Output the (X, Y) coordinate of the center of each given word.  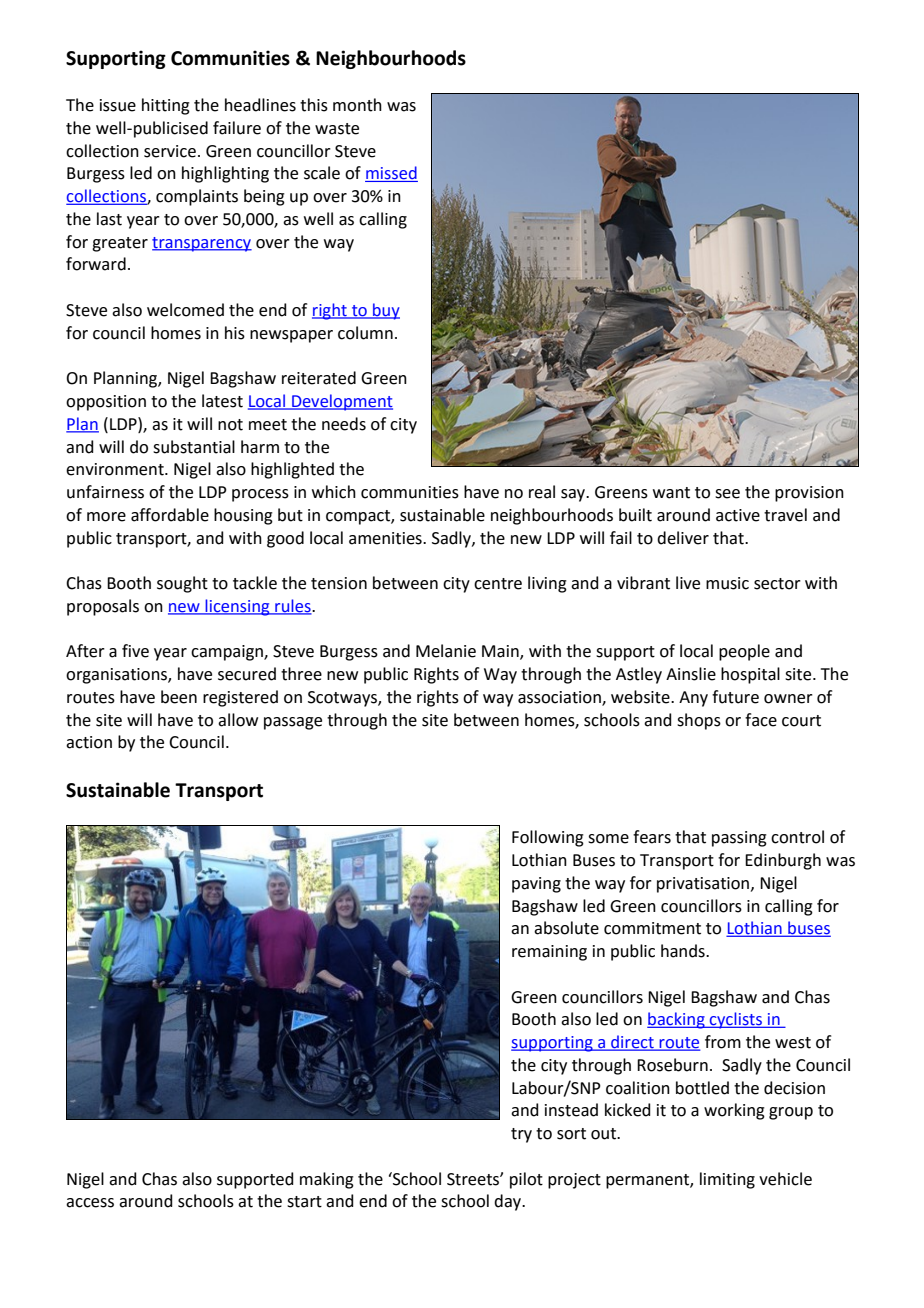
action (89, 742)
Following (548, 838)
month (357, 105)
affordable (170, 515)
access (90, 1203)
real (542, 492)
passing (739, 839)
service (170, 151)
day (509, 1202)
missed (391, 174)
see (727, 494)
